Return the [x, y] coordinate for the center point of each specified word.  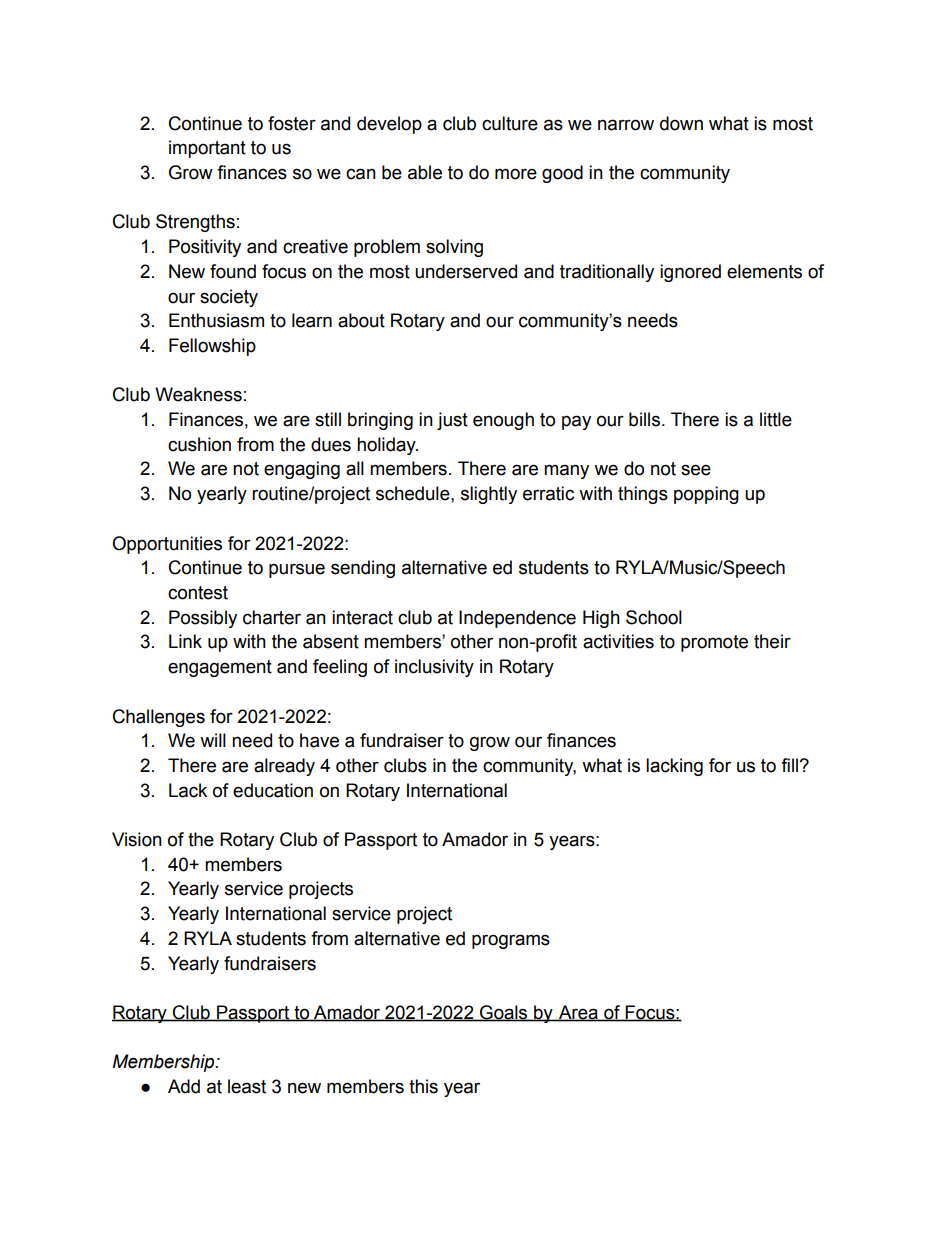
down [681, 123]
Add [184, 1086]
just [452, 421]
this [423, 1086]
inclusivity [434, 668]
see [696, 470]
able [425, 172]
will [213, 740]
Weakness [198, 394]
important [207, 149]
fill [789, 765]
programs [511, 941]
